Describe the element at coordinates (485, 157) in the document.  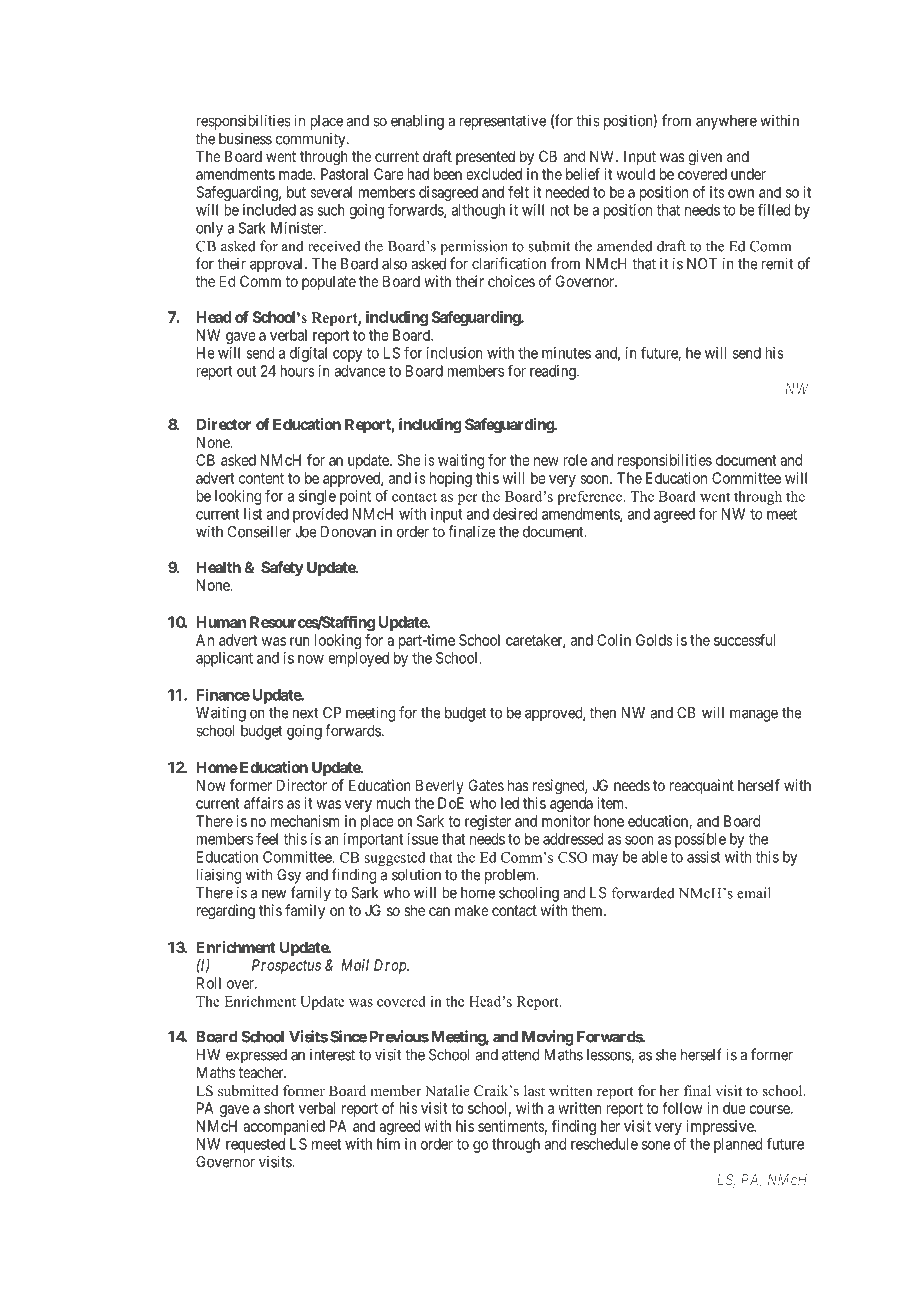
I see `presented` at that location.
